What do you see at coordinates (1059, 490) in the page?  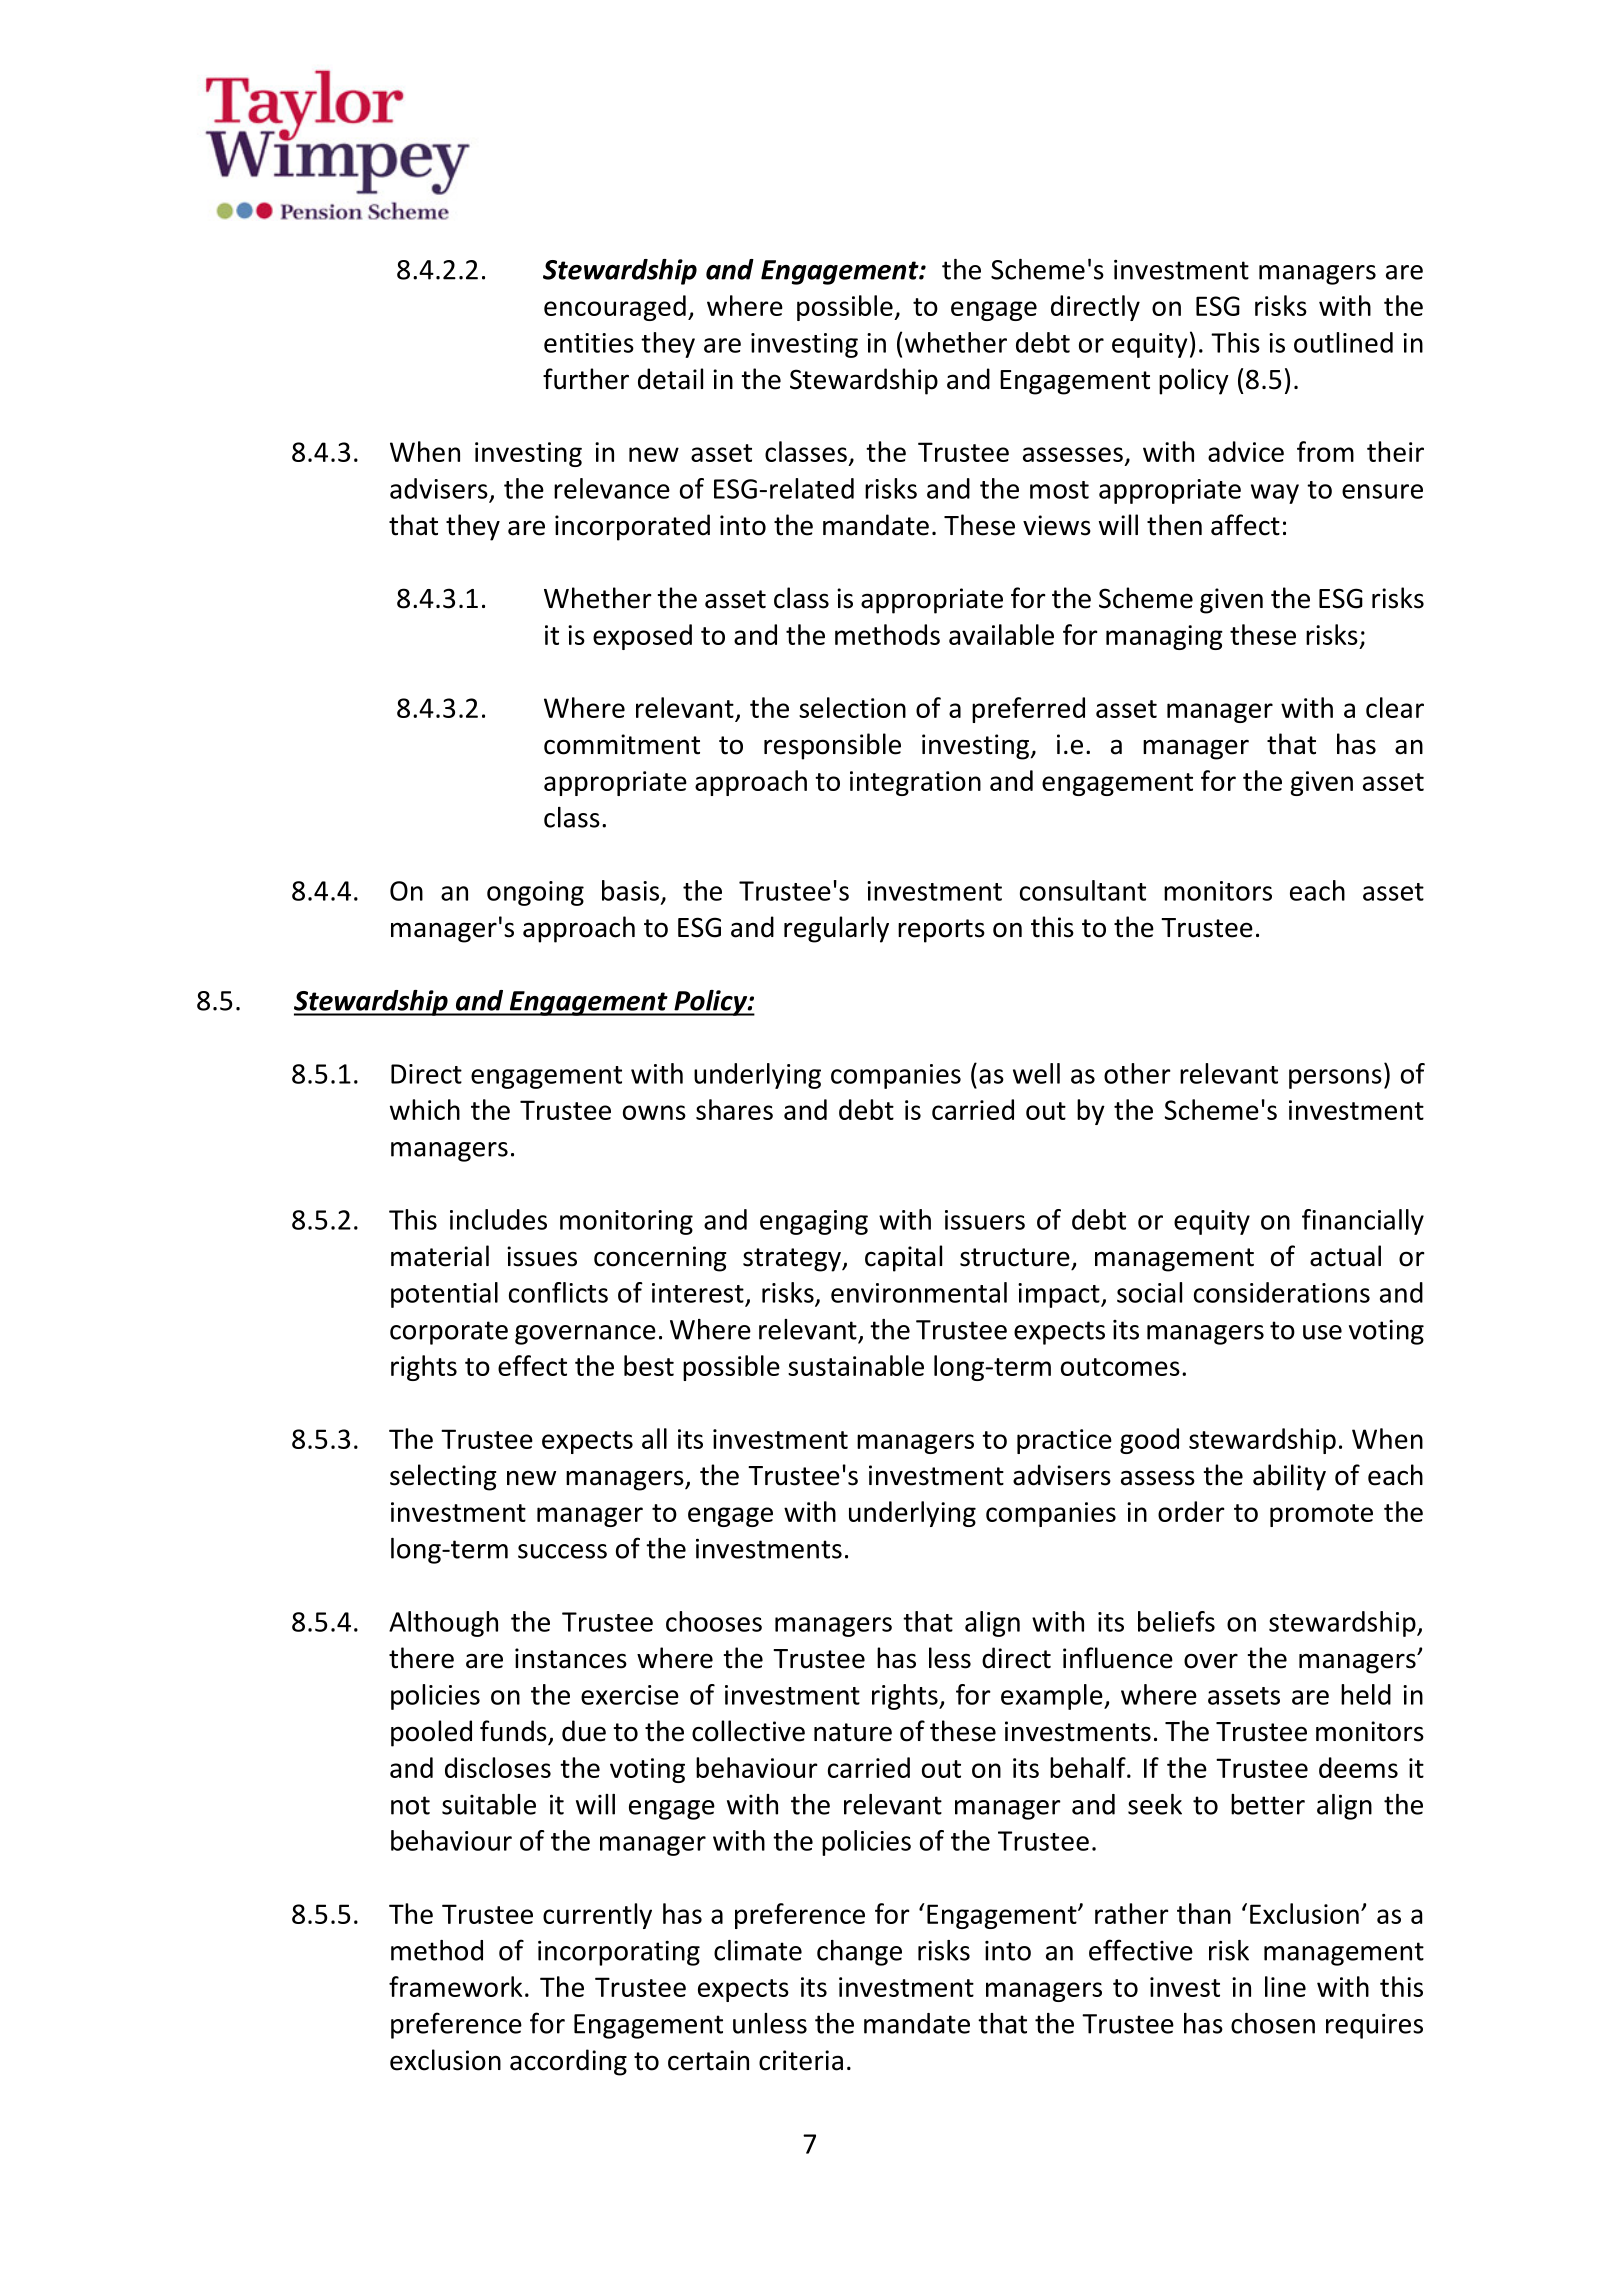 I see `most` at bounding box center [1059, 490].
